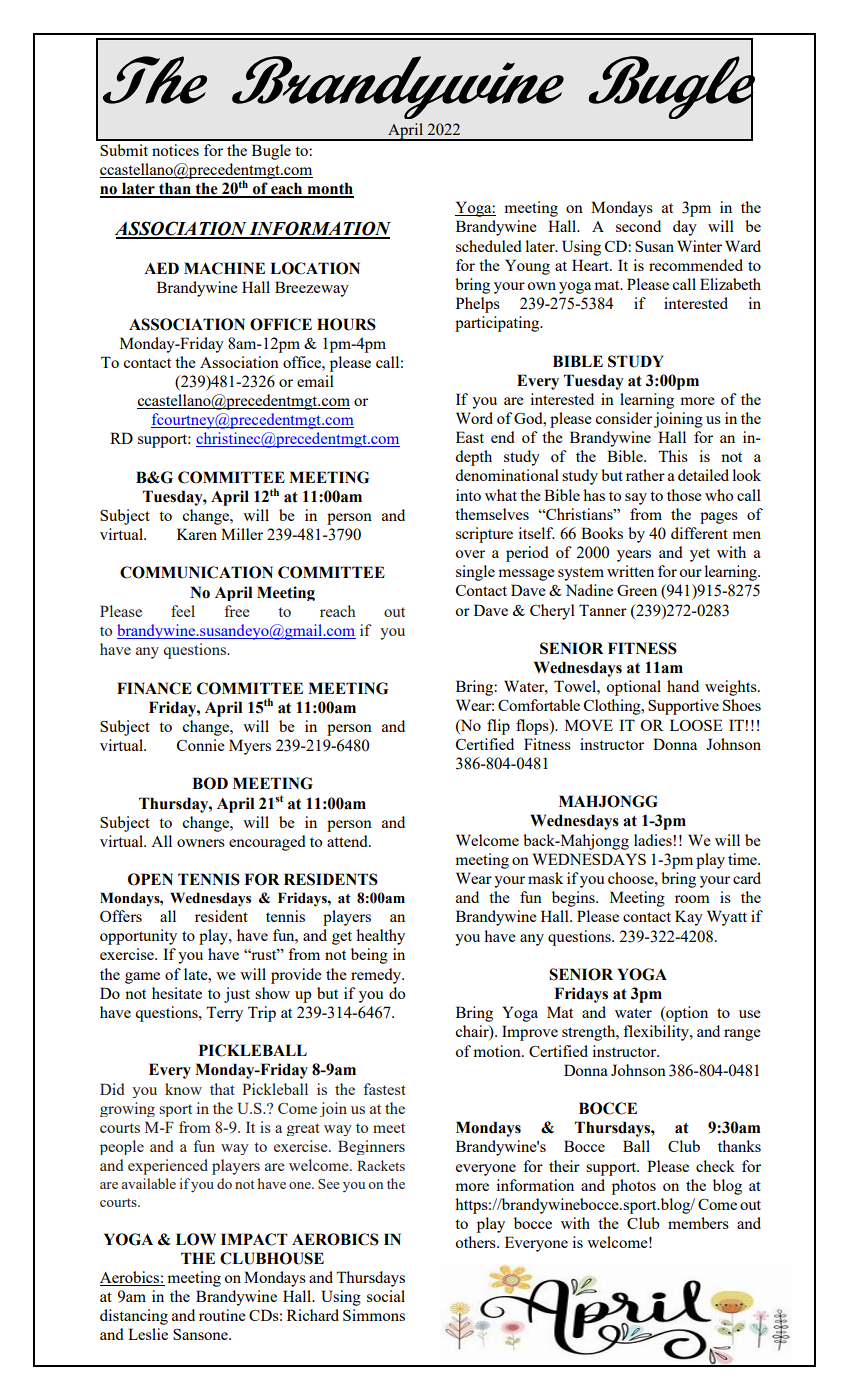  What do you see at coordinates (498, 727) in the document?
I see `flip` at bounding box center [498, 727].
